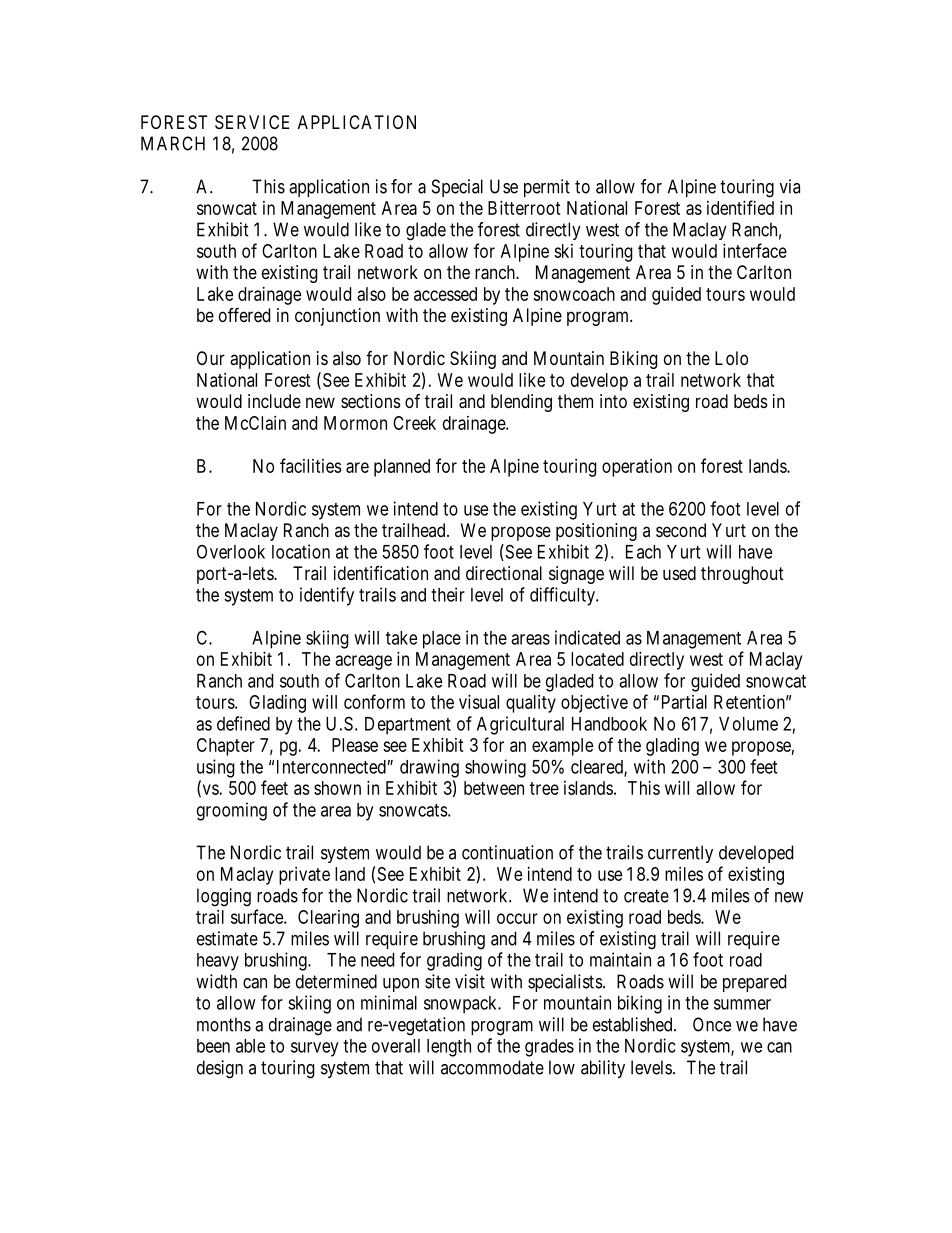  I want to click on able, so click(250, 1046).
